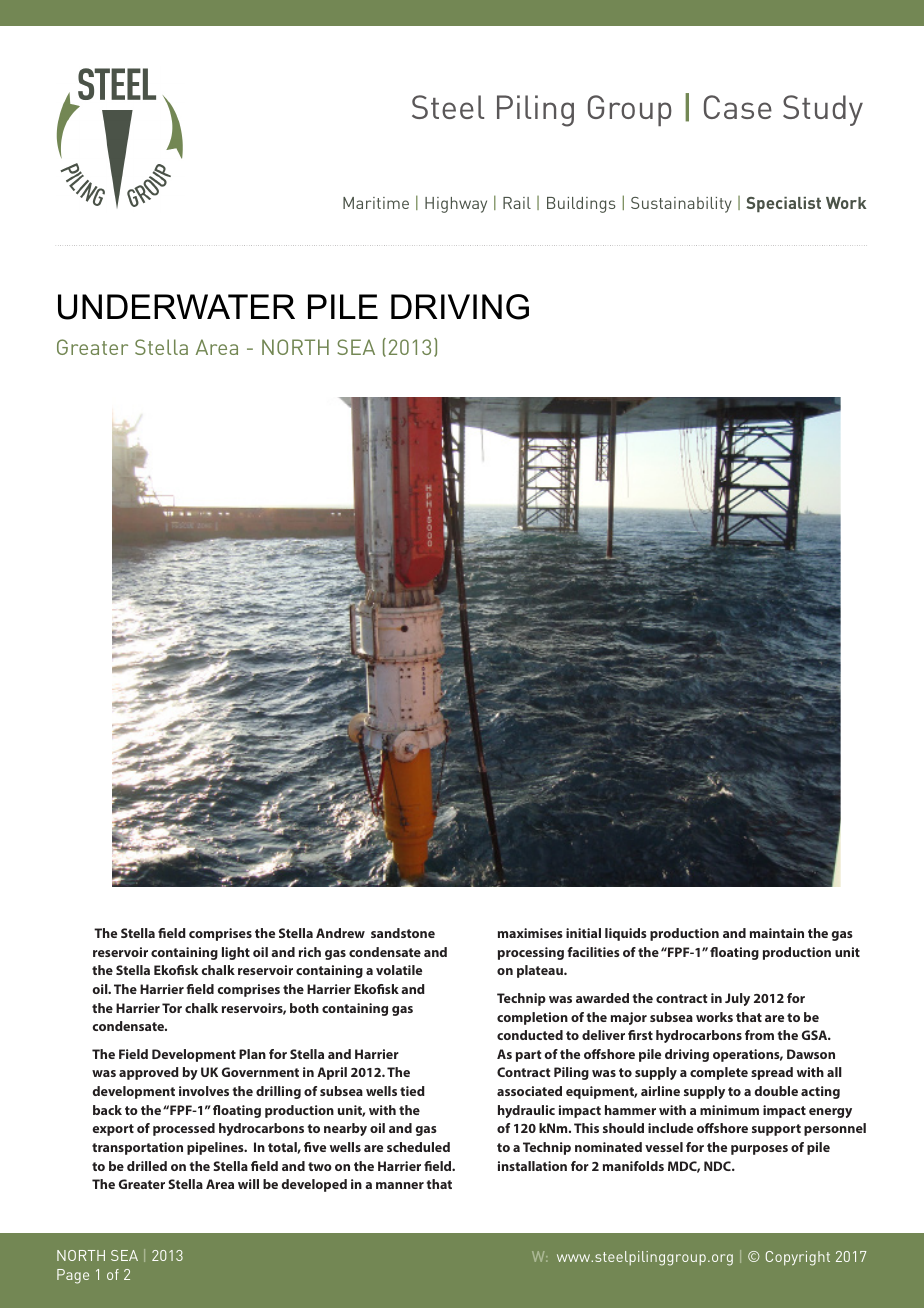  I want to click on light, so click(236, 953).
